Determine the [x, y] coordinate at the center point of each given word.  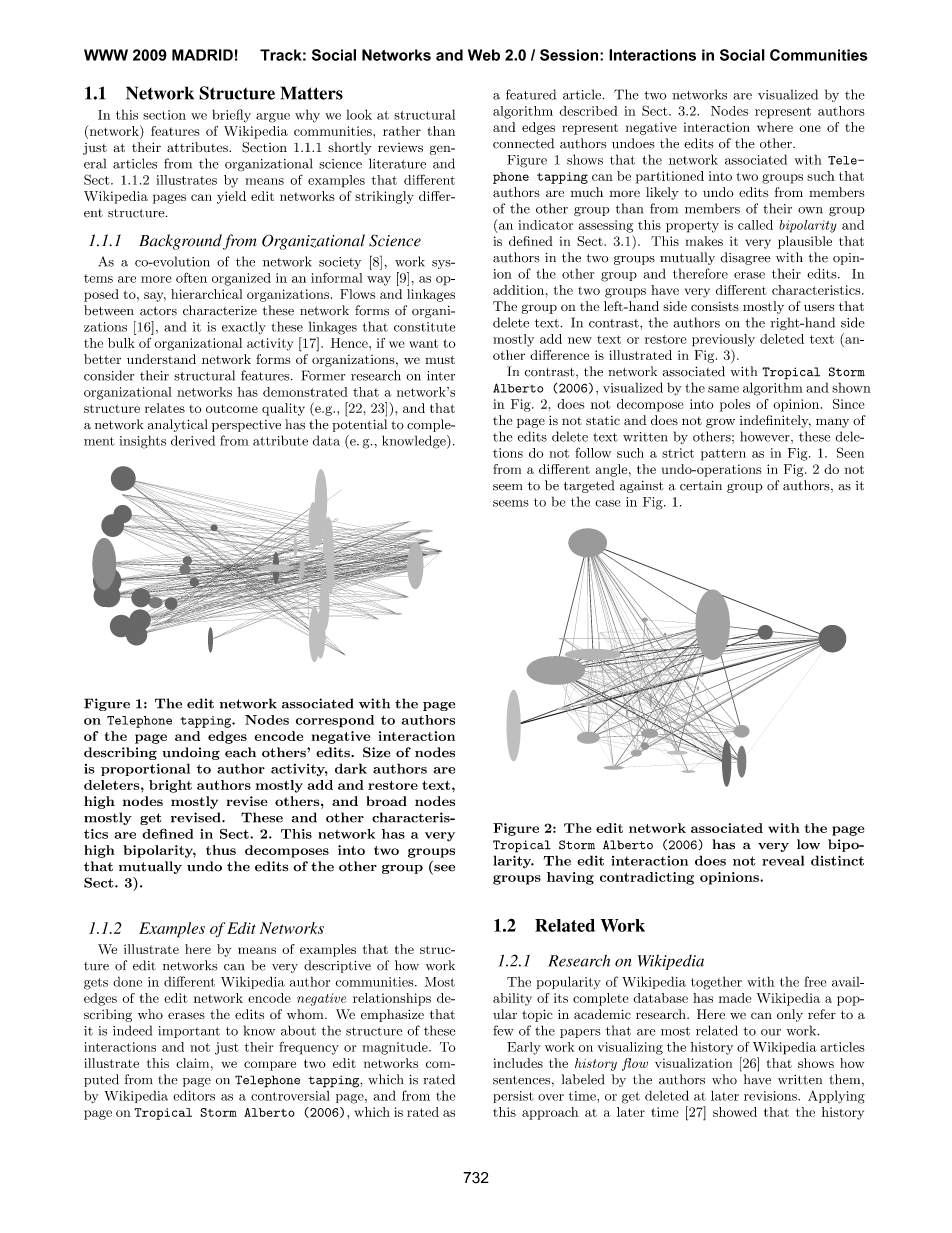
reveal [783, 860]
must [440, 360]
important [189, 1032]
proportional [145, 769]
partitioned [670, 177]
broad [386, 801]
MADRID [202, 55]
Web [484, 55]
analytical [177, 425]
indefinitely [775, 421]
